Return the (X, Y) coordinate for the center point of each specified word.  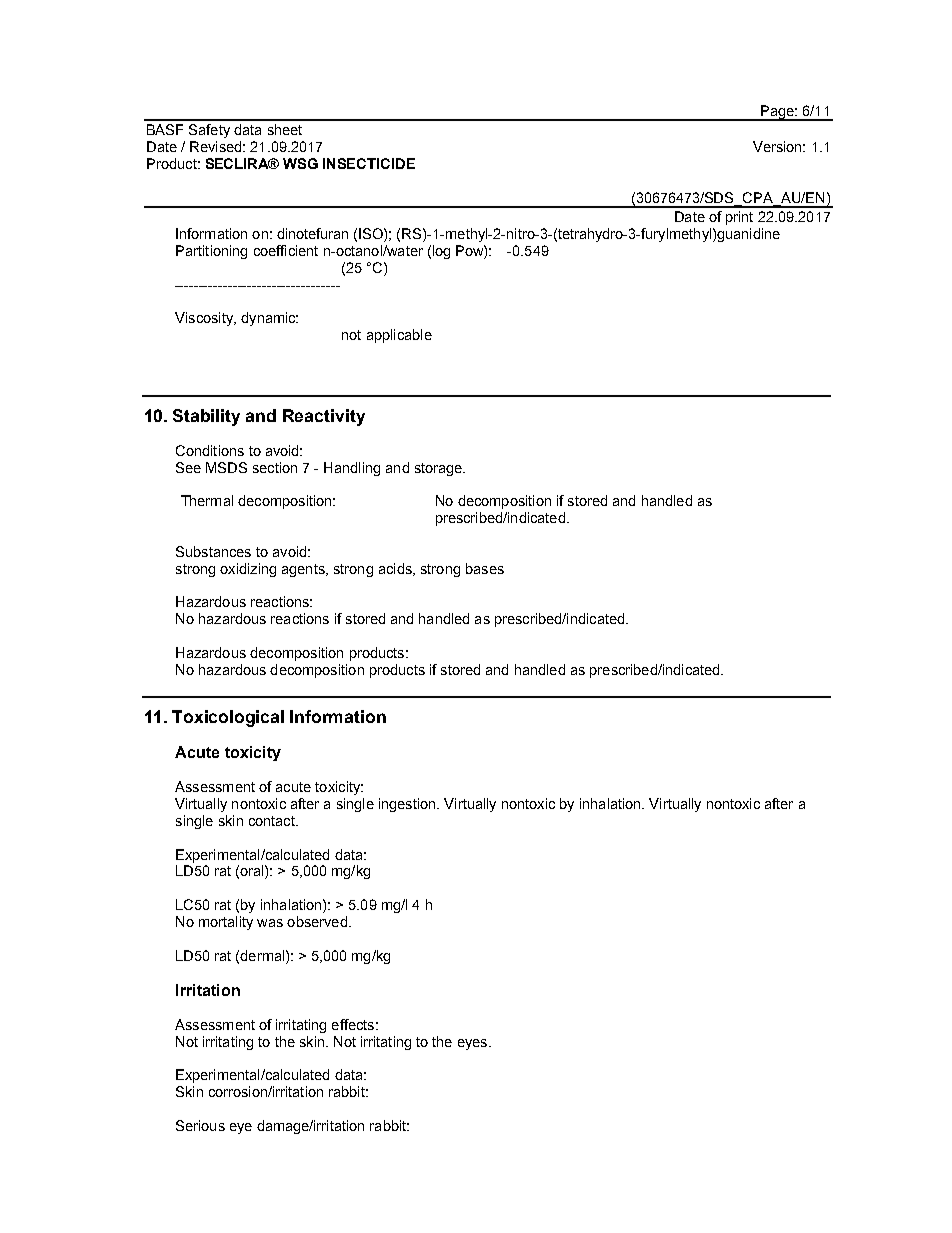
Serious (200, 1125)
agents (304, 570)
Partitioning (211, 252)
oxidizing (248, 570)
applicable (399, 336)
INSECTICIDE (369, 163)
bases (485, 568)
